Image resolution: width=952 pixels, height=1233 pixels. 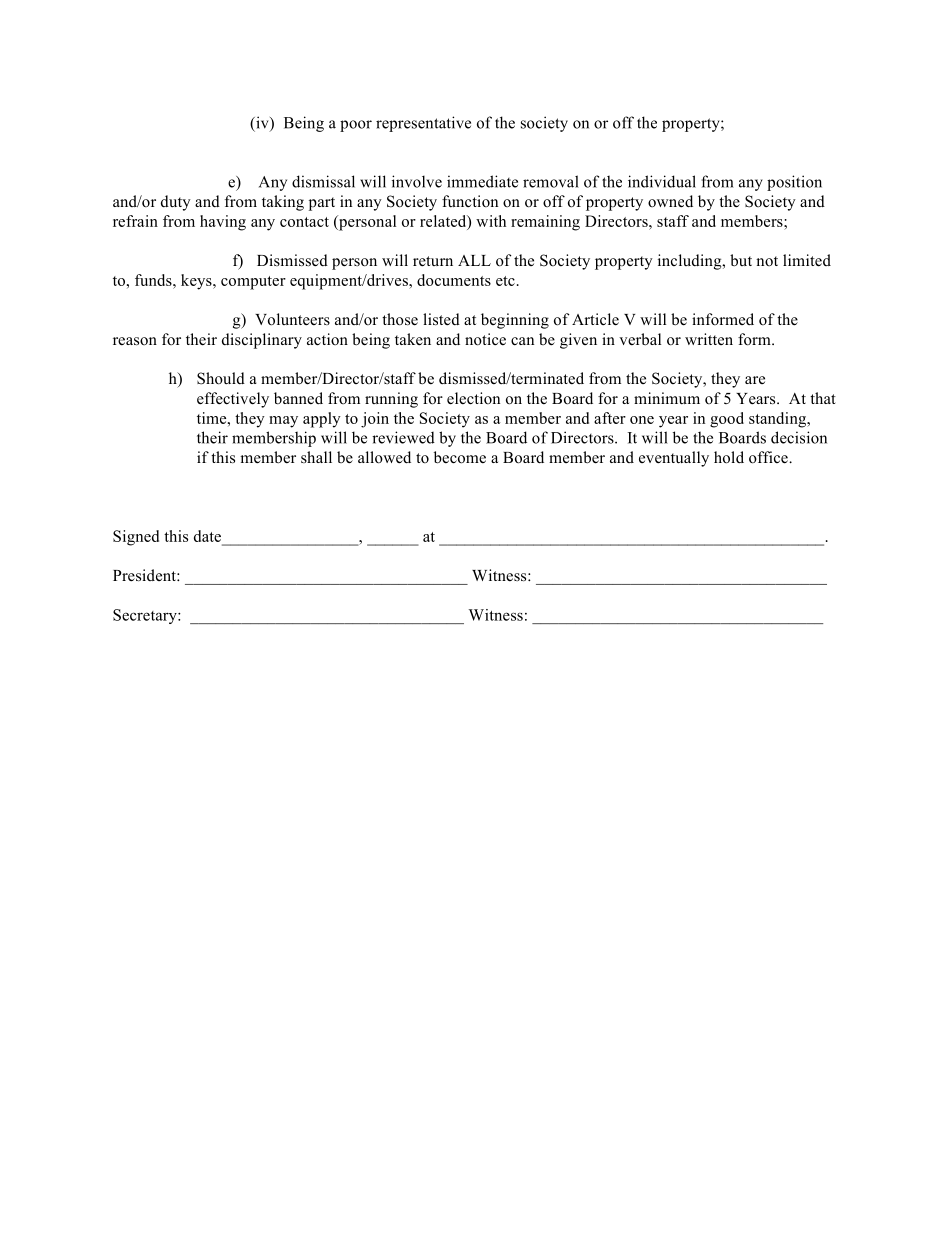 I want to click on poor, so click(x=356, y=126).
